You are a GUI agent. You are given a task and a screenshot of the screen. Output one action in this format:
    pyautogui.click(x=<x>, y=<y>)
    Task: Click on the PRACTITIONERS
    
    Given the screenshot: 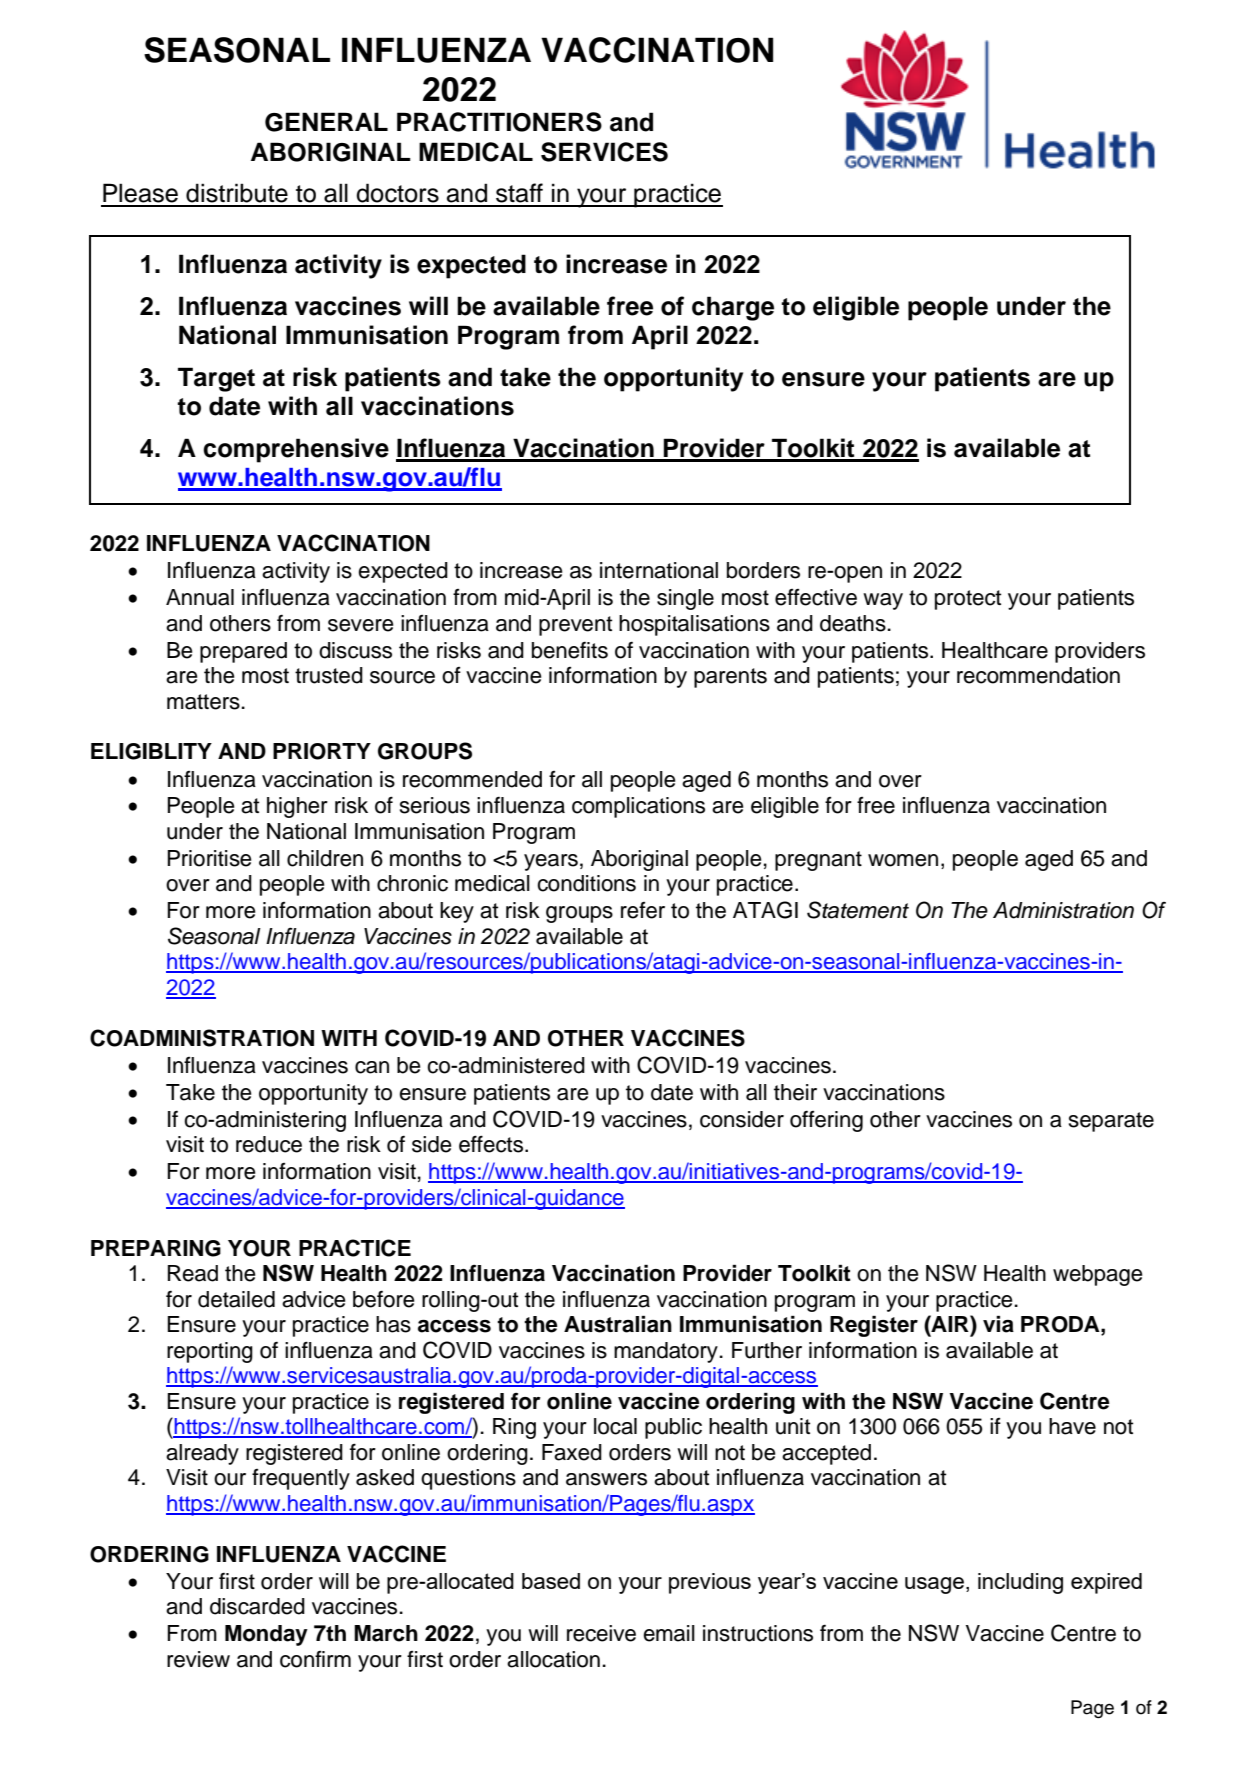 What is the action you would take?
    pyautogui.click(x=499, y=122)
